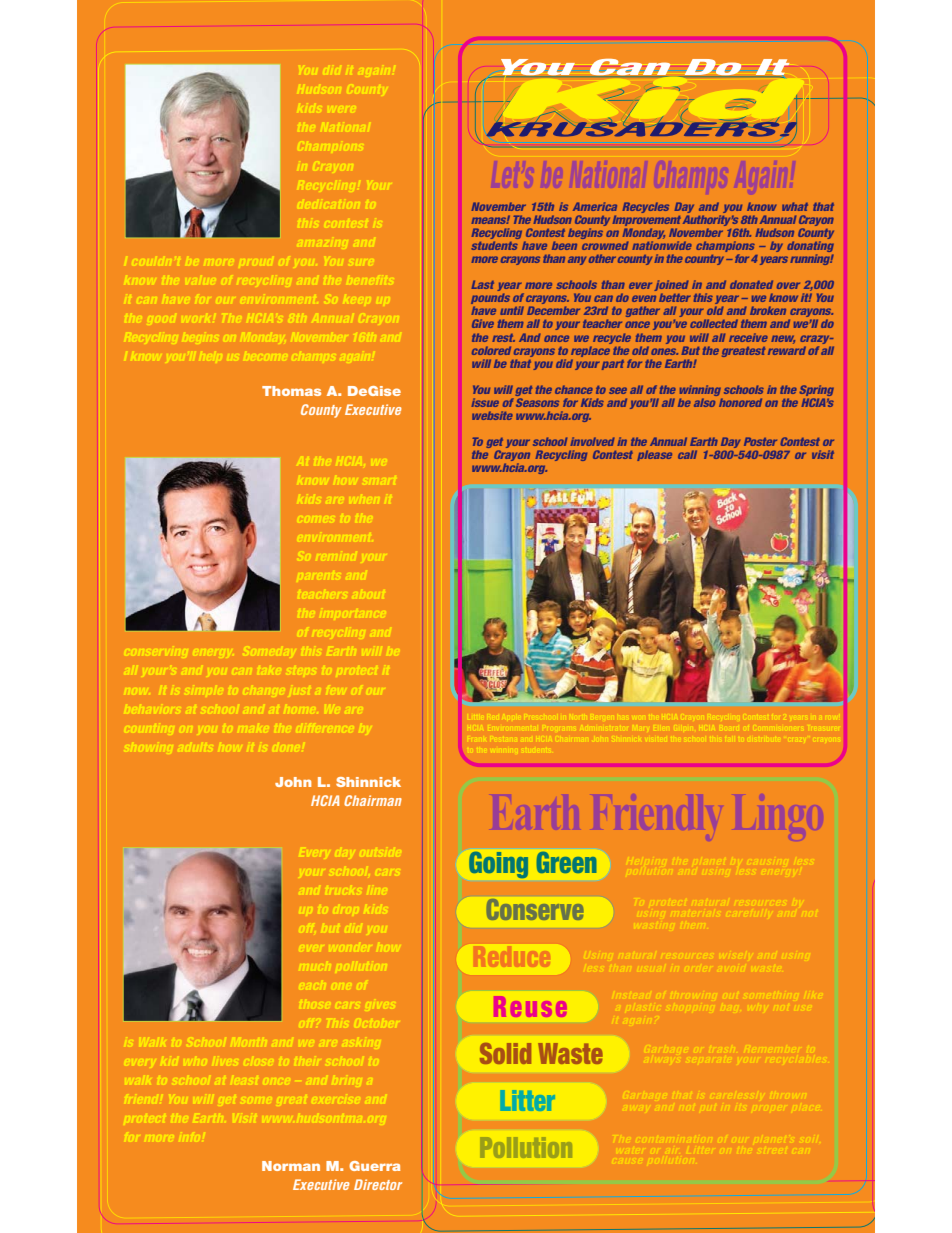  I want to click on been, so click(564, 245).
